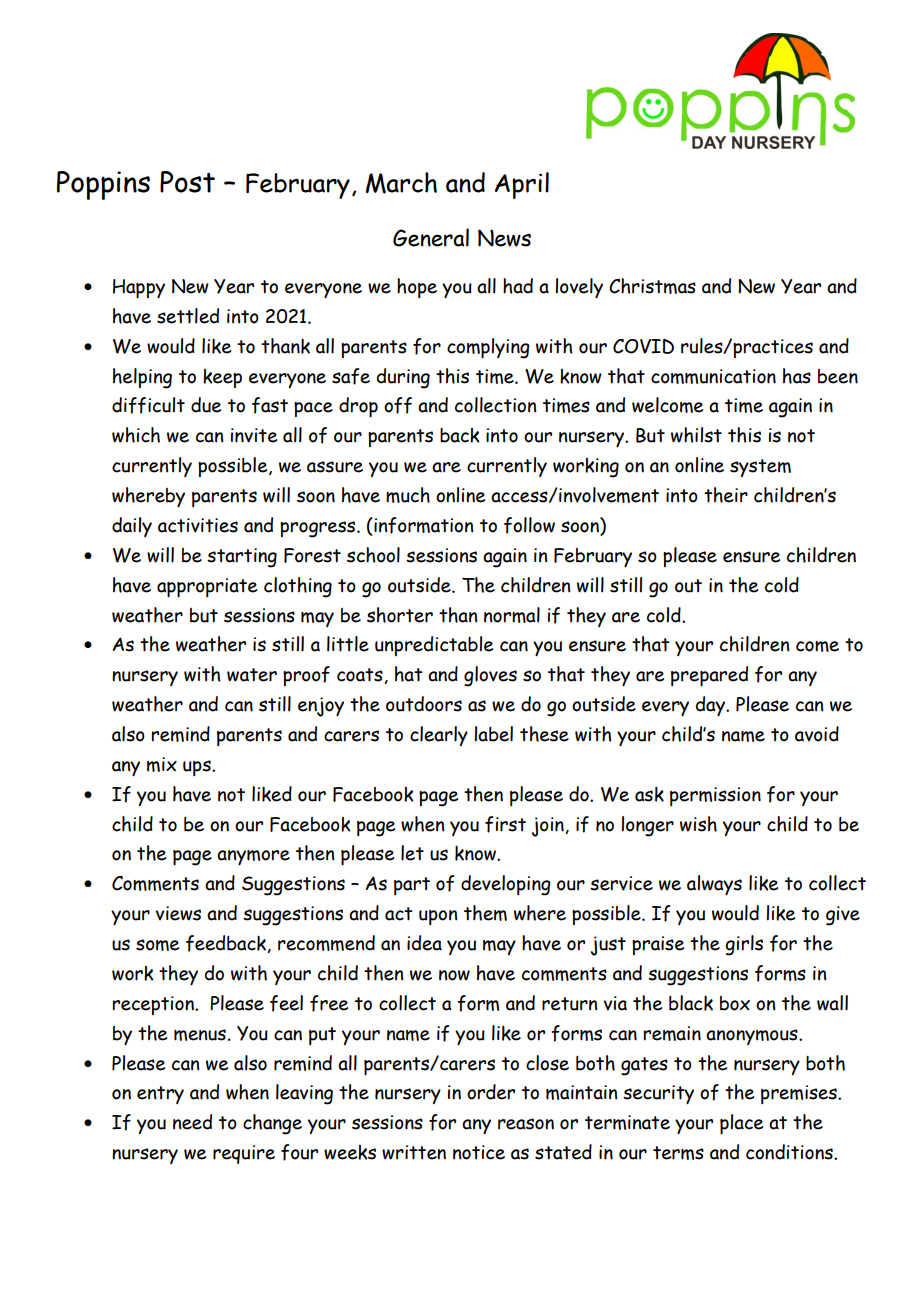  I want to click on permission, so click(715, 796).
